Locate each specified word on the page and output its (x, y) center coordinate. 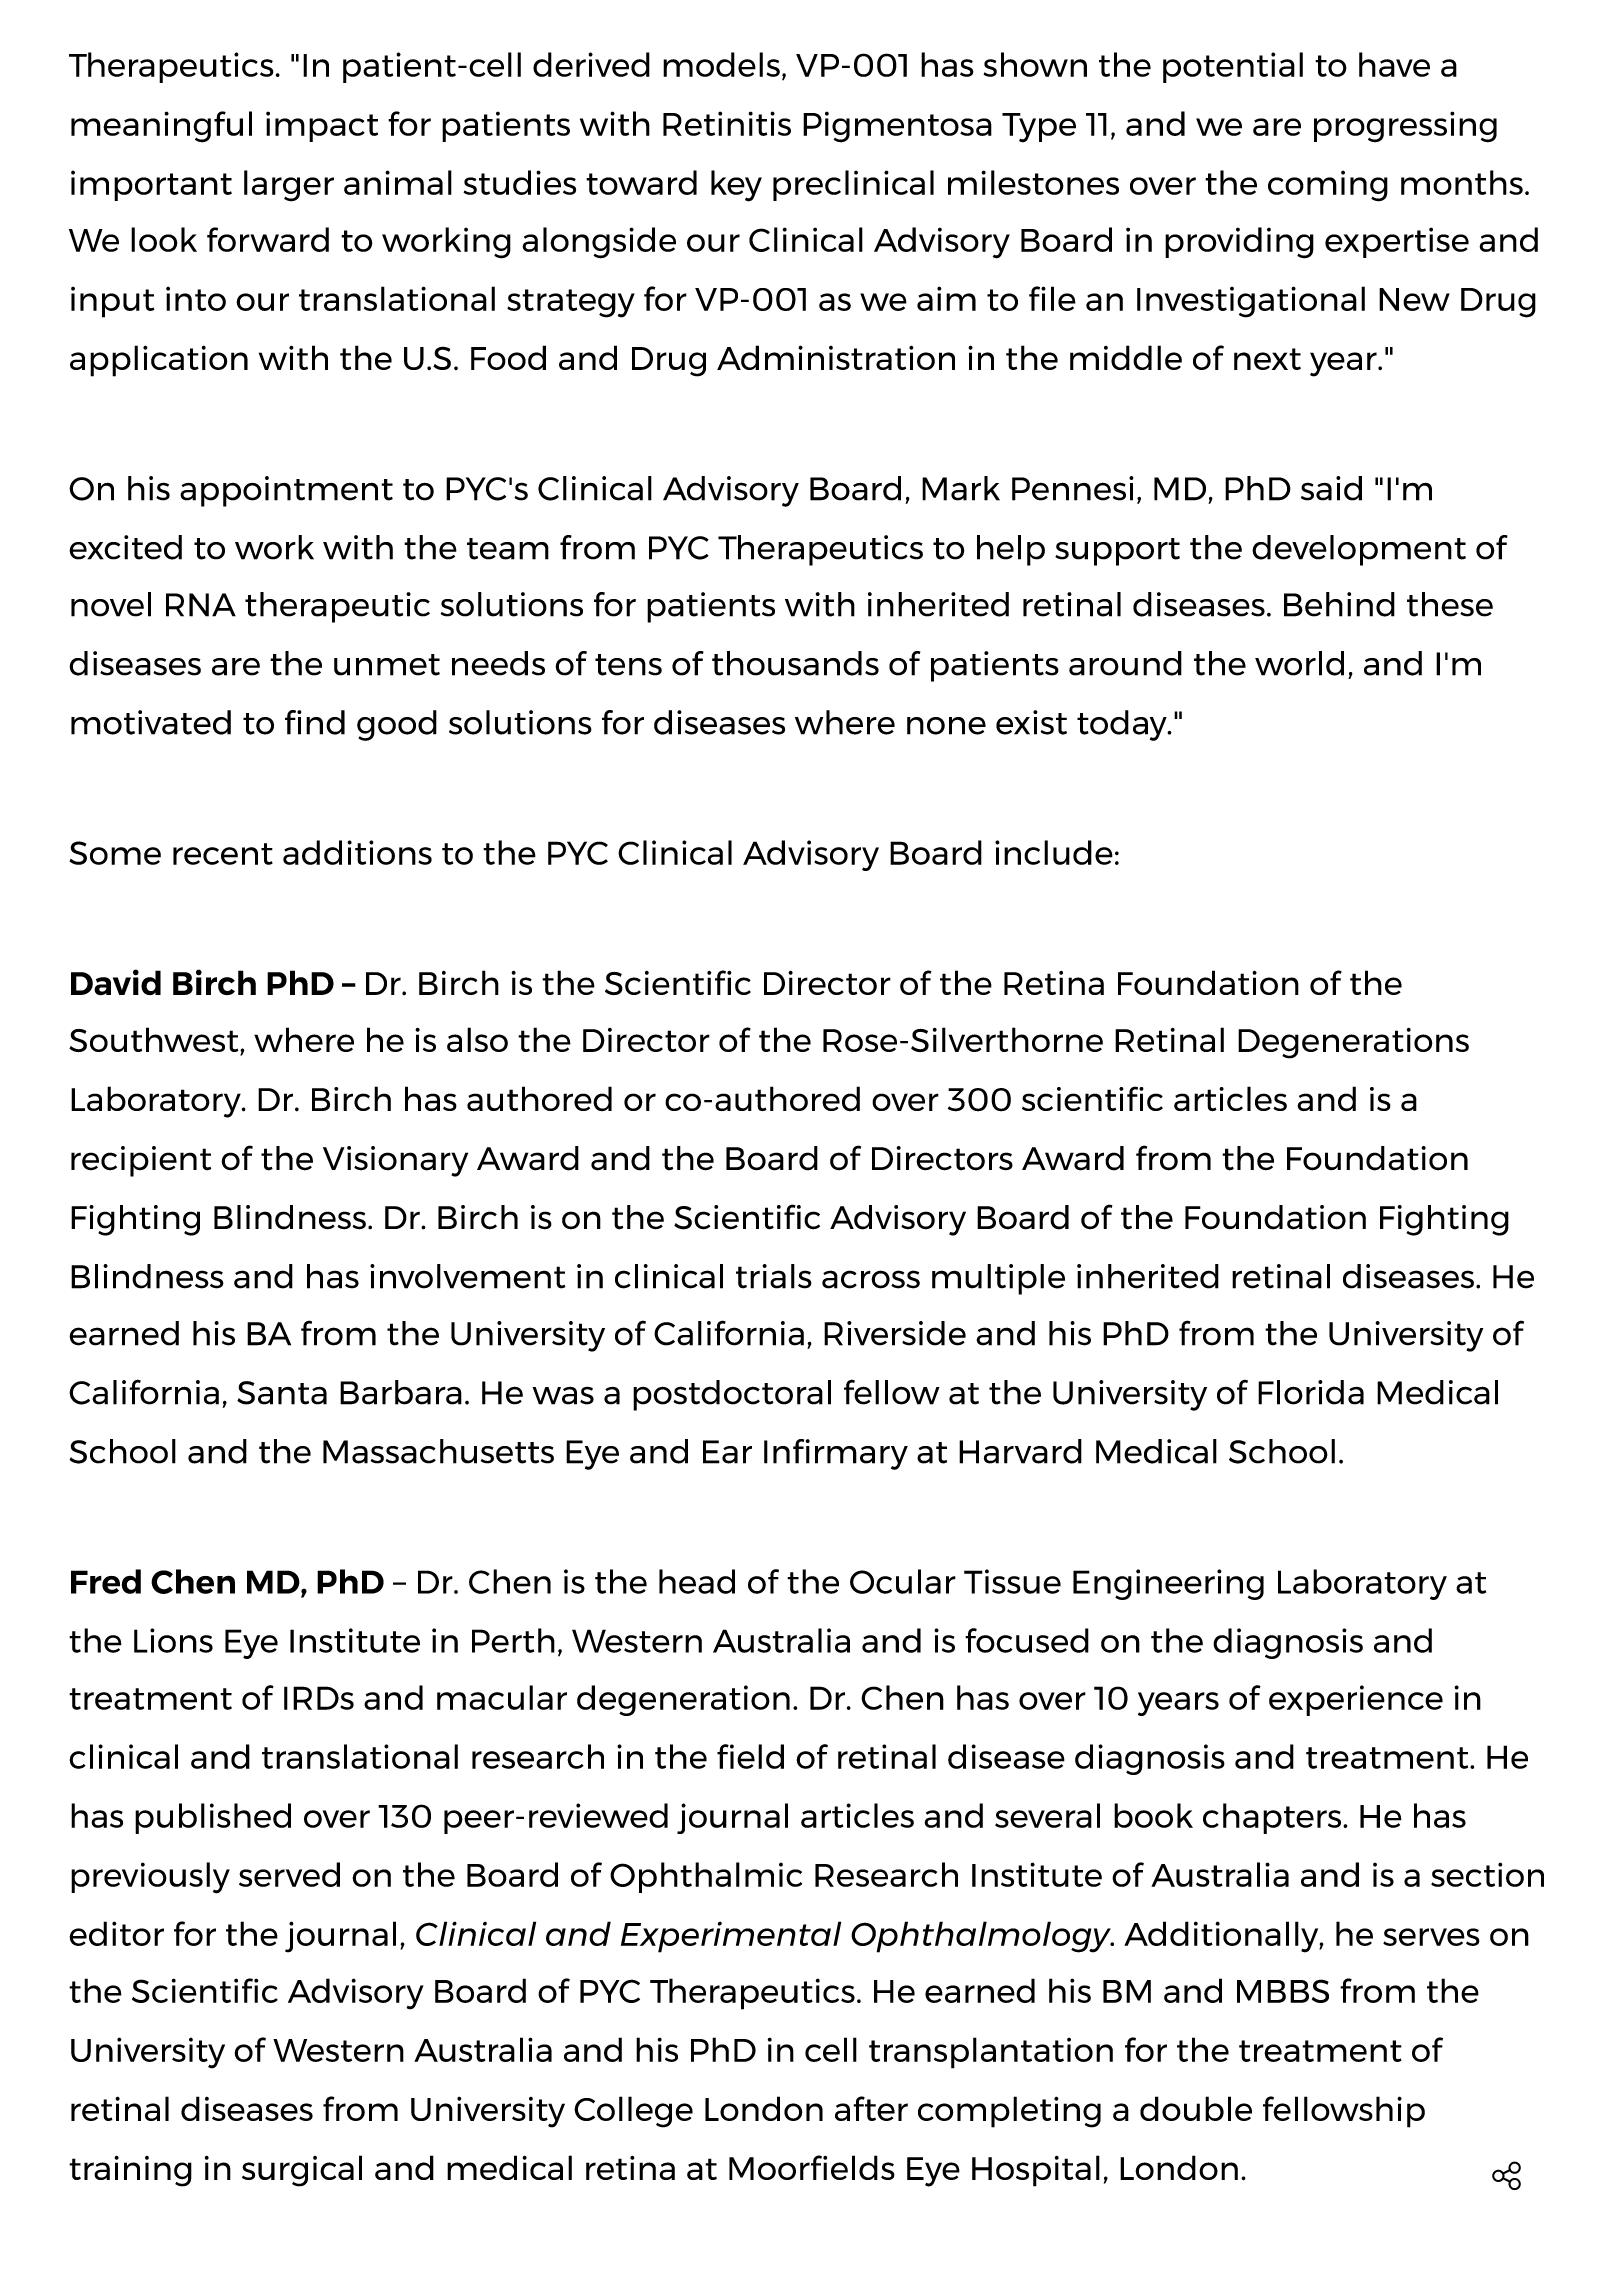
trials (774, 1276)
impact (322, 126)
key (736, 186)
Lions (173, 1640)
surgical (302, 2171)
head (697, 1581)
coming (1328, 186)
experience (1356, 1700)
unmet (387, 665)
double (1196, 2108)
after (871, 2108)
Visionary (395, 1161)
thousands (795, 663)
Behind (1339, 604)
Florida (1311, 1392)
